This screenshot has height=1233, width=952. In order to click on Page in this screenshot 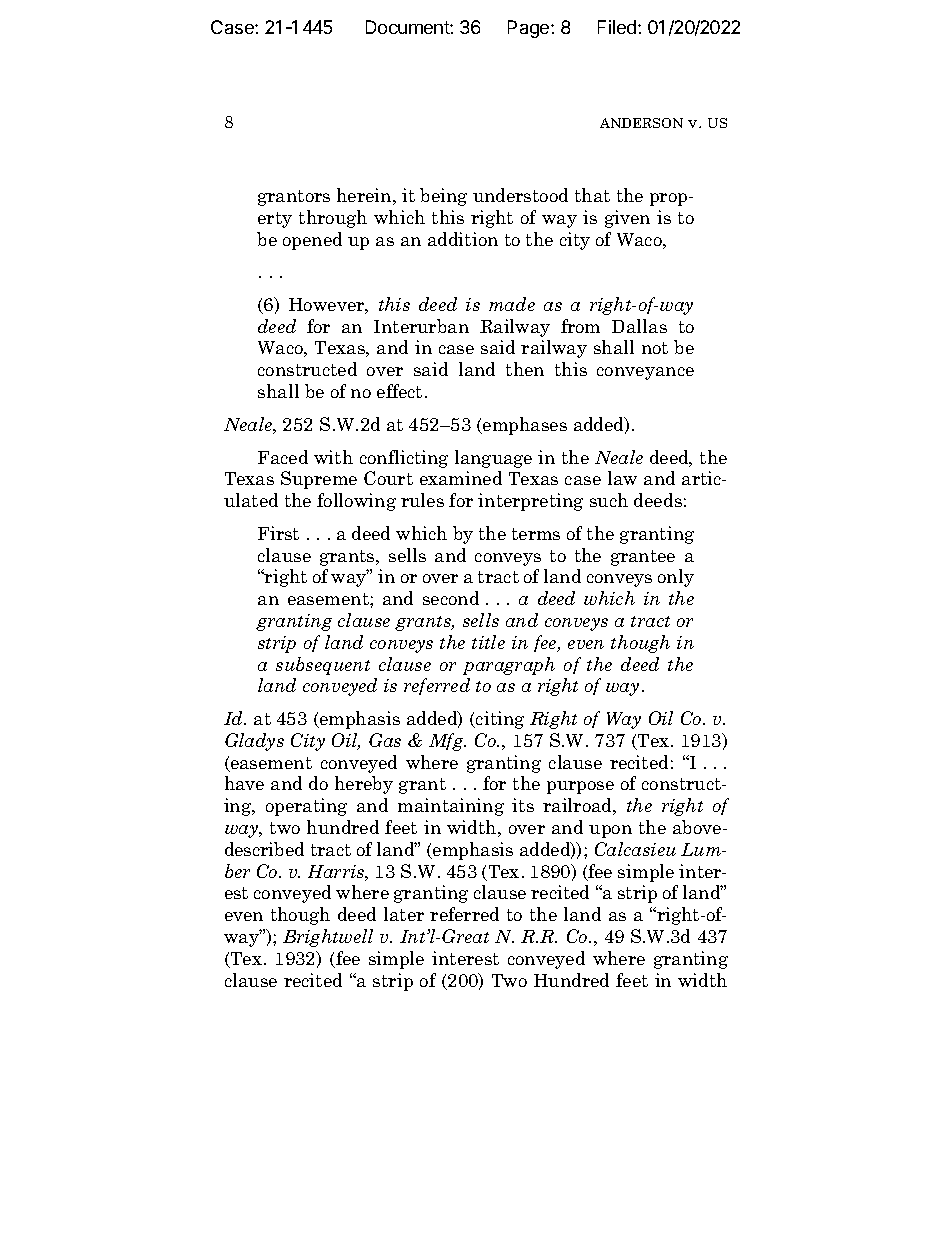, I will do `click(530, 29)`.
